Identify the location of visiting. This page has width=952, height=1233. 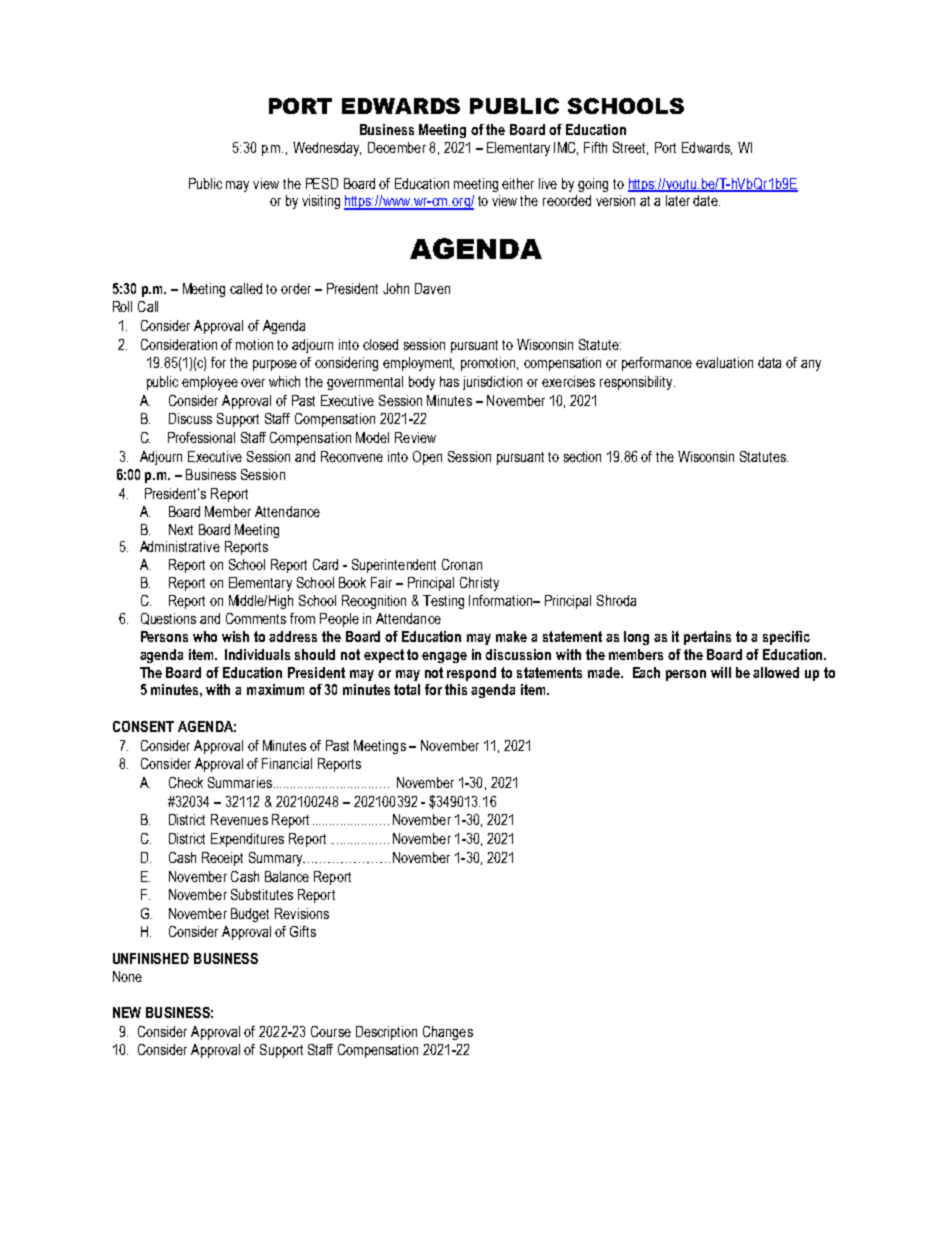
(321, 202).
